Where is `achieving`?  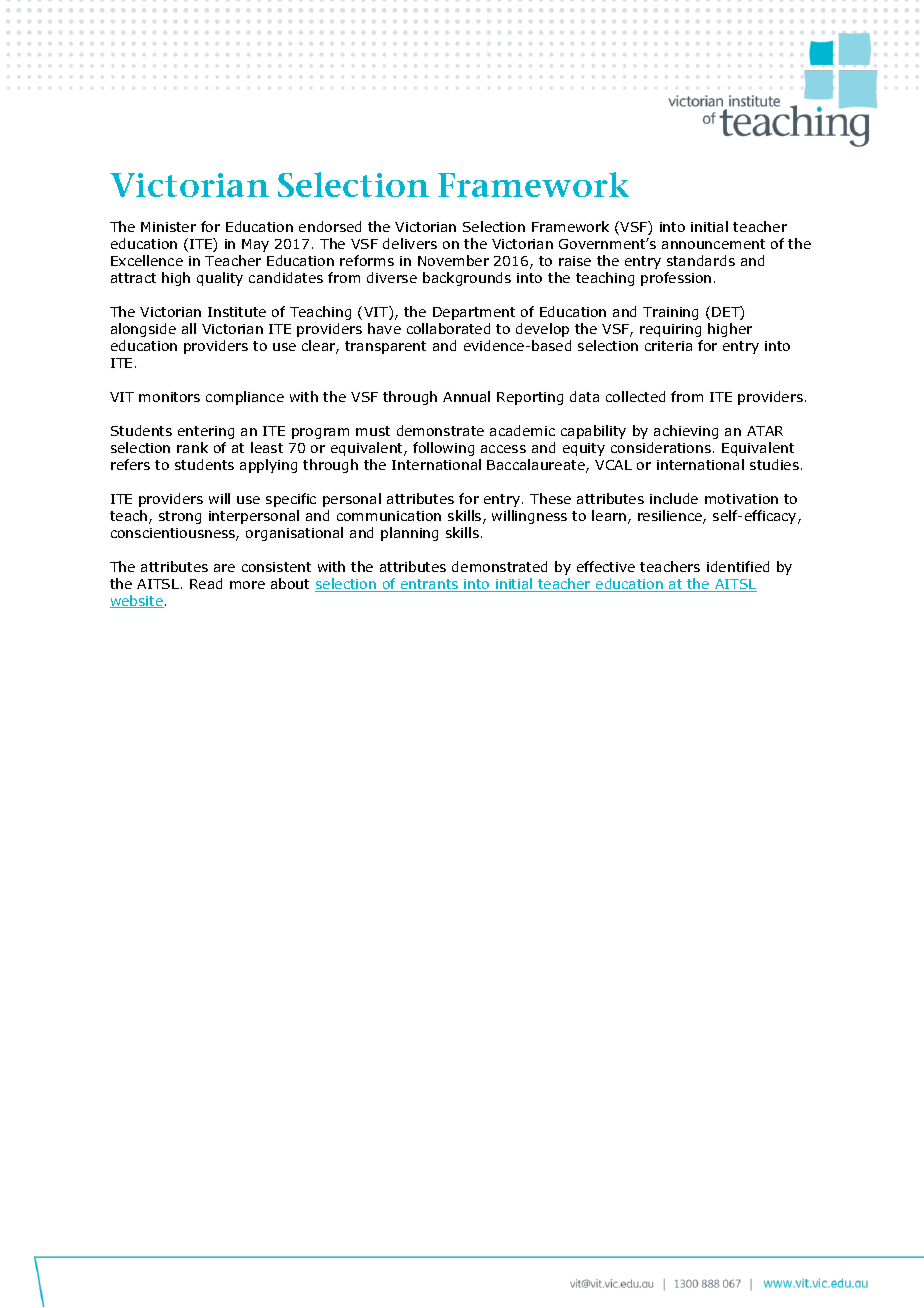 achieving is located at coordinates (686, 432).
